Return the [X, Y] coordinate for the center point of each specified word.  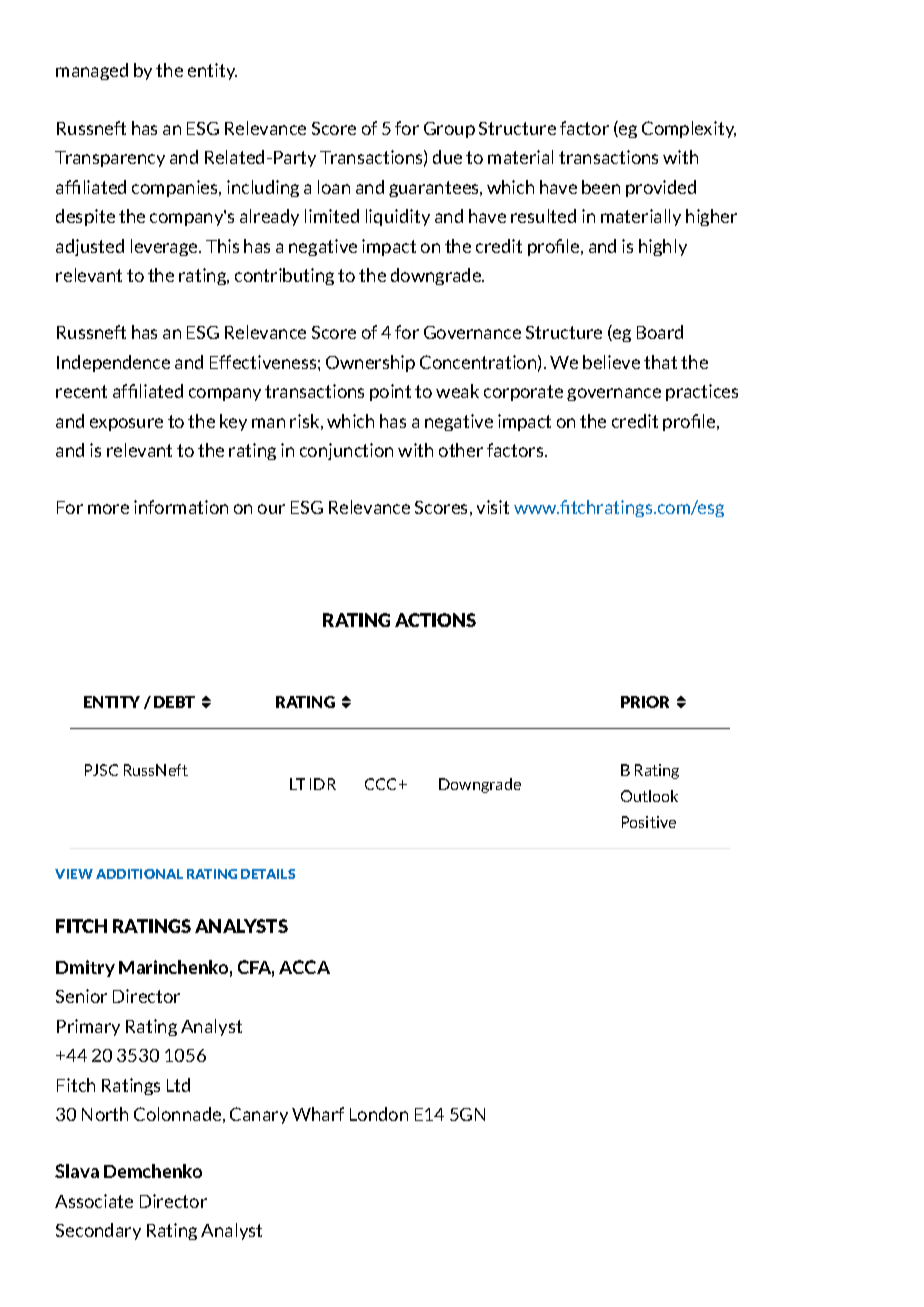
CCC [382, 784]
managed [92, 71]
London [379, 1114]
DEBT [174, 702]
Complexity [689, 129]
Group [449, 130]
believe [611, 362]
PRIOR [645, 702]
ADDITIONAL [139, 874]
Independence [113, 363]
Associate [94, 1201]
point [390, 392]
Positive [649, 822]
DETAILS [268, 874]
